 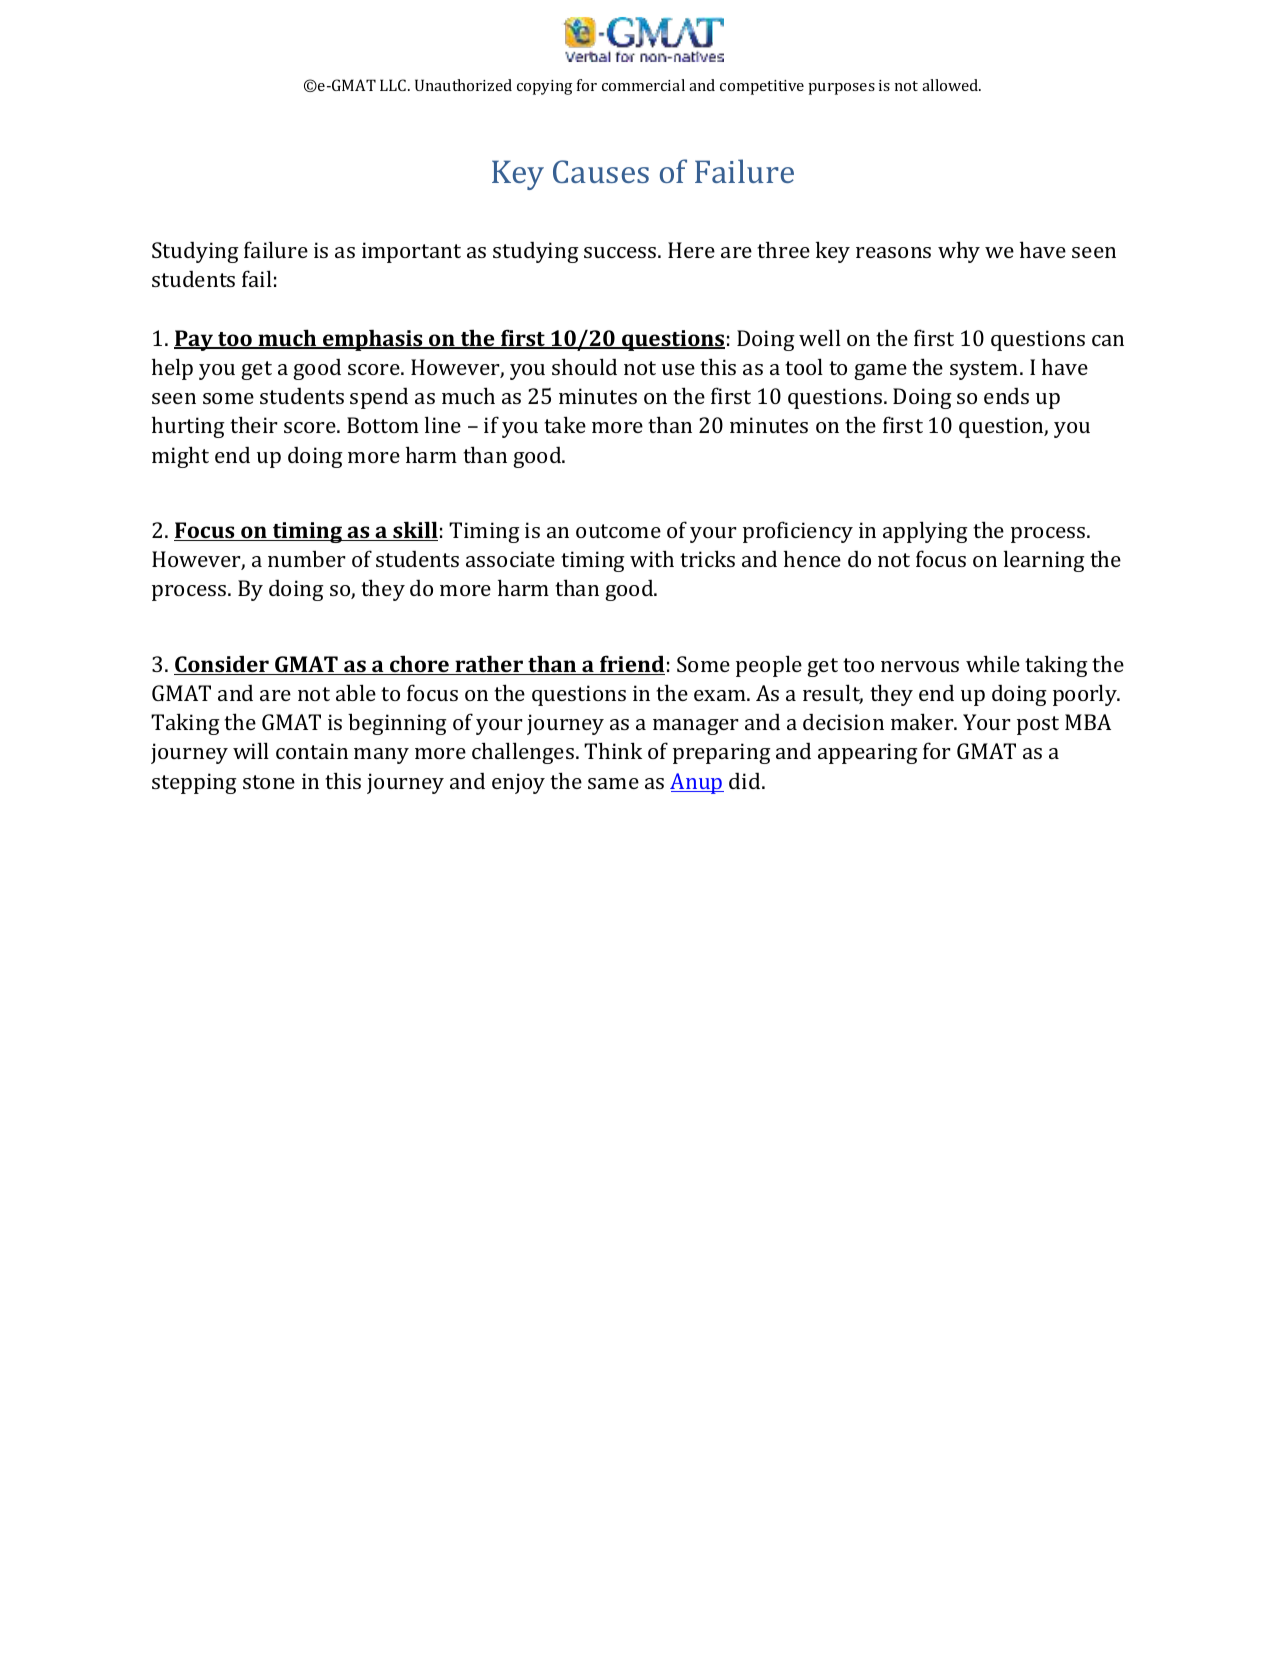 I want to click on commercial, so click(x=643, y=85).
